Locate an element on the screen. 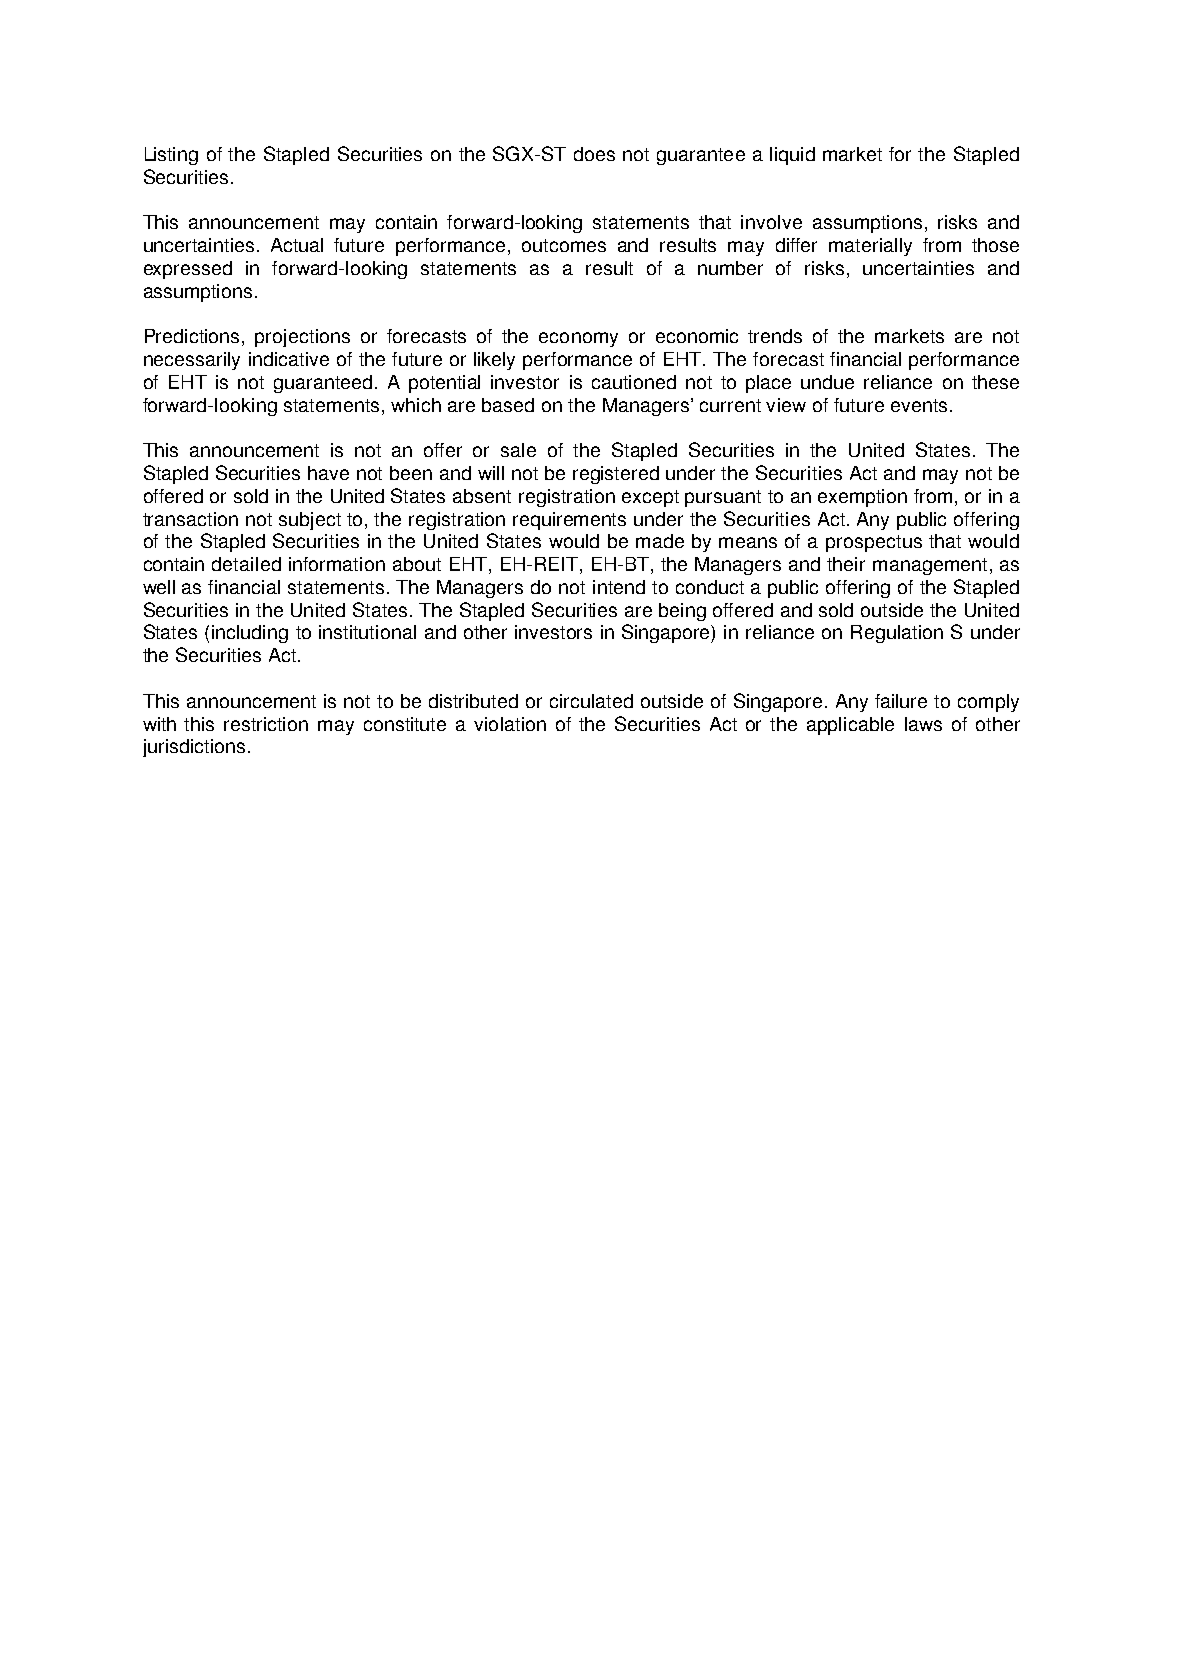 This screenshot has width=1178, height=1668. have is located at coordinates (328, 473).
